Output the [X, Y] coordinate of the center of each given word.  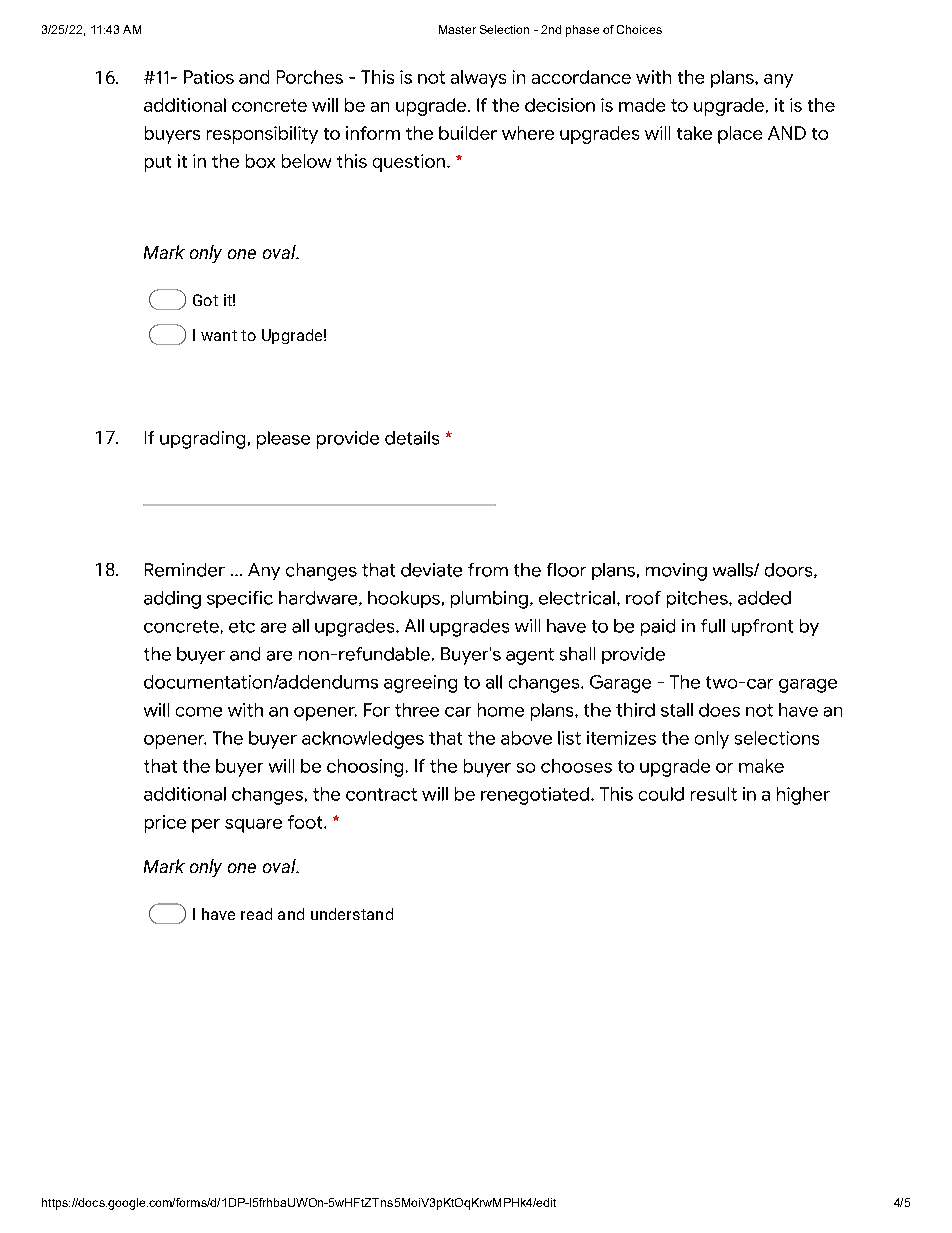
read [256, 914]
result [714, 794]
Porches [310, 77]
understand [352, 914]
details [412, 438]
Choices [639, 29]
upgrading [202, 440]
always [478, 79]
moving [676, 572]
